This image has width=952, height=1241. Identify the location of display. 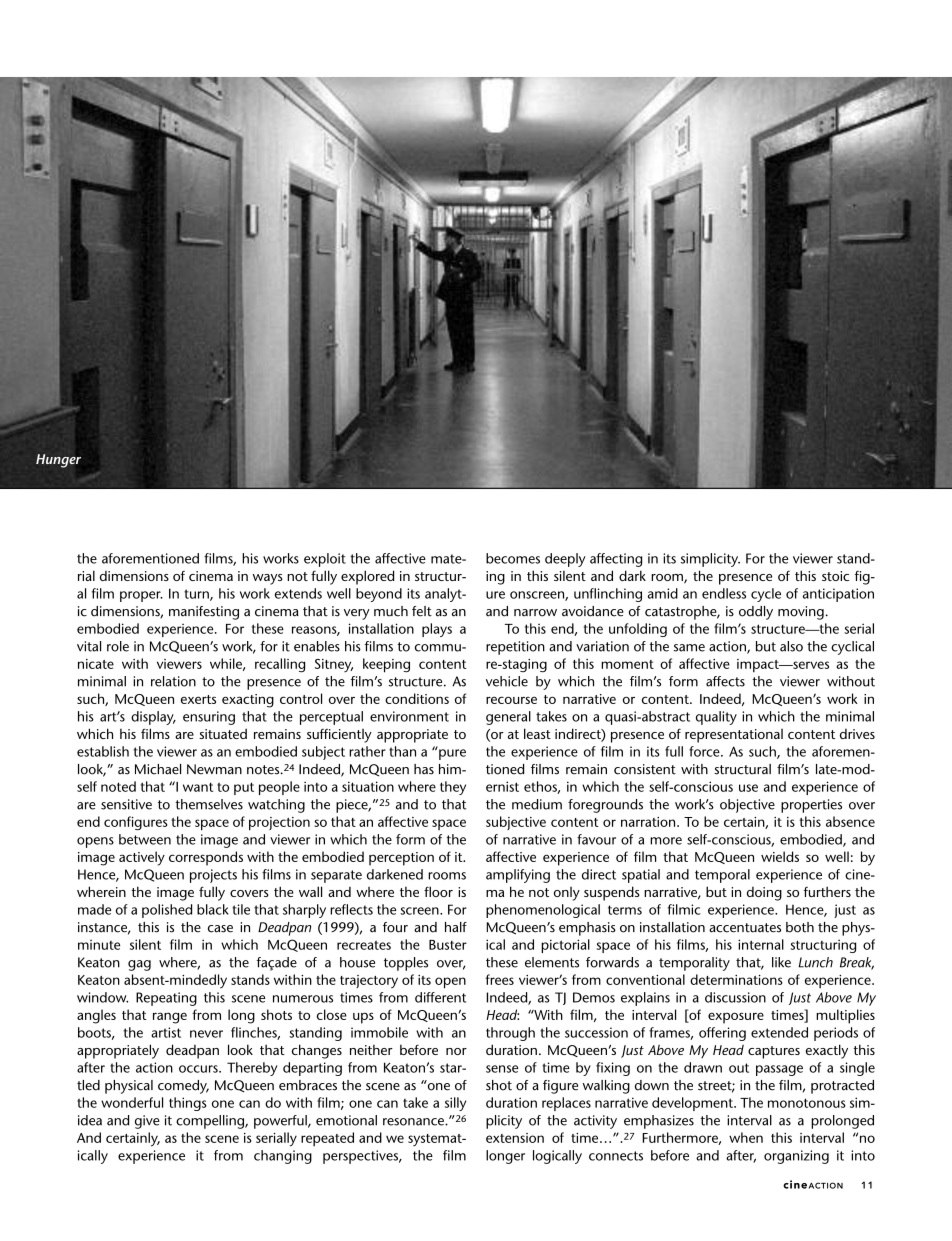
(153, 718).
